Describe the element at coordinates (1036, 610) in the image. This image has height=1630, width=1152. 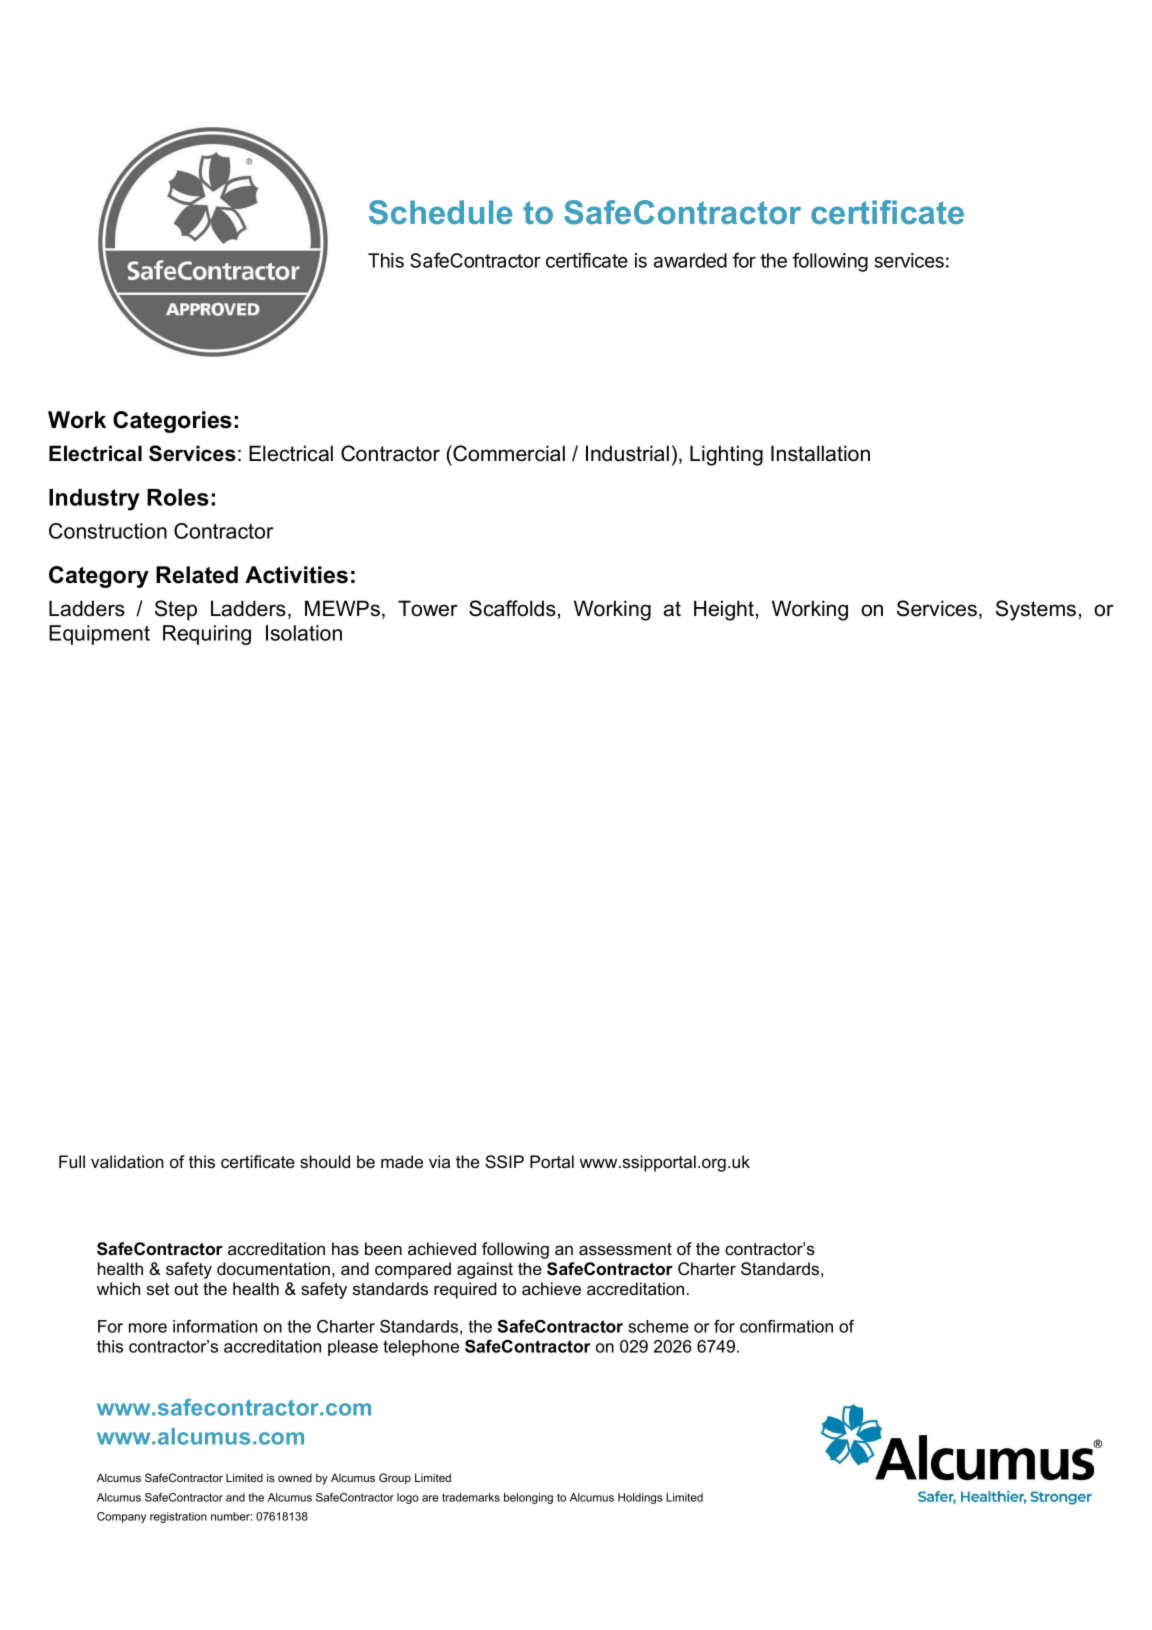
I see `Systems` at that location.
